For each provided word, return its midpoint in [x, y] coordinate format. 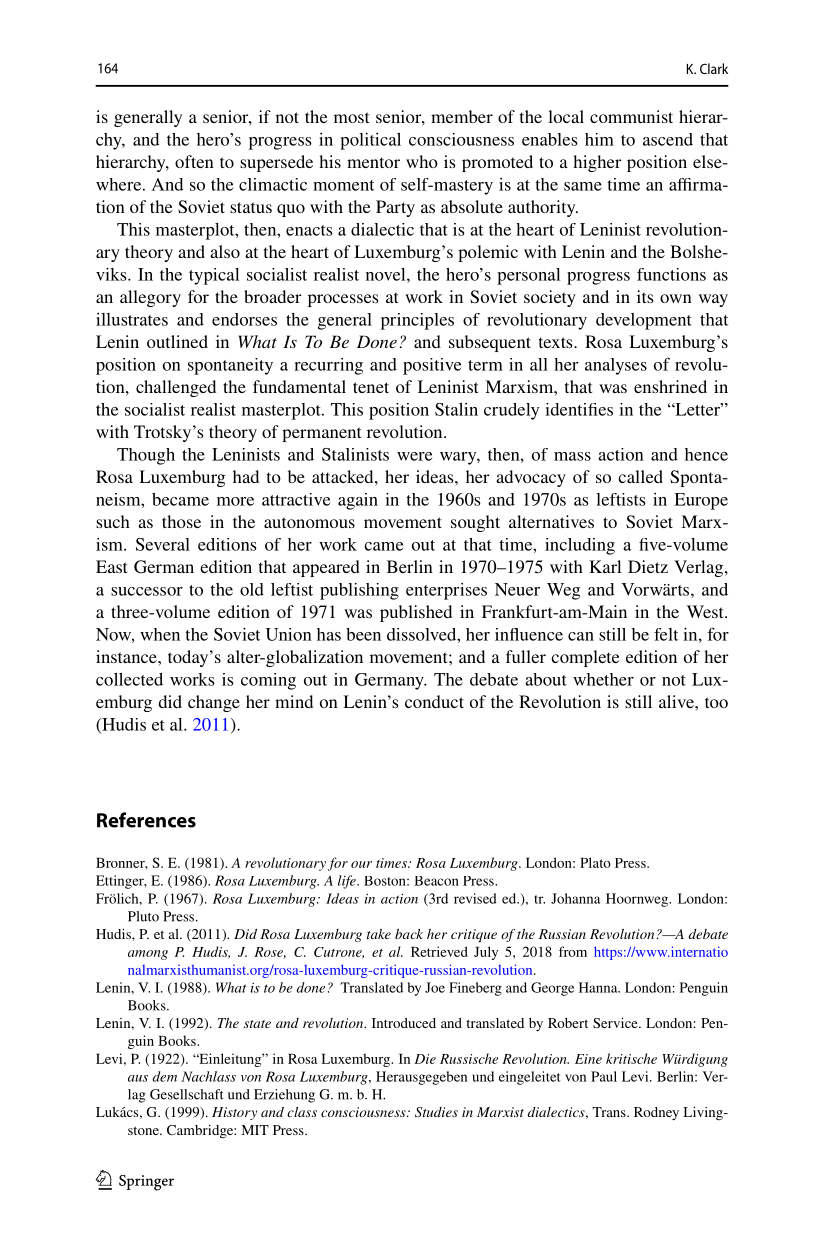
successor [147, 591]
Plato [595, 862]
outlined [177, 341]
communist [631, 116]
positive [432, 366]
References [146, 820]
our [361, 864]
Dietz [648, 566]
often [194, 161]
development [644, 321]
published [416, 613]
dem [165, 1076]
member [462, 116]
